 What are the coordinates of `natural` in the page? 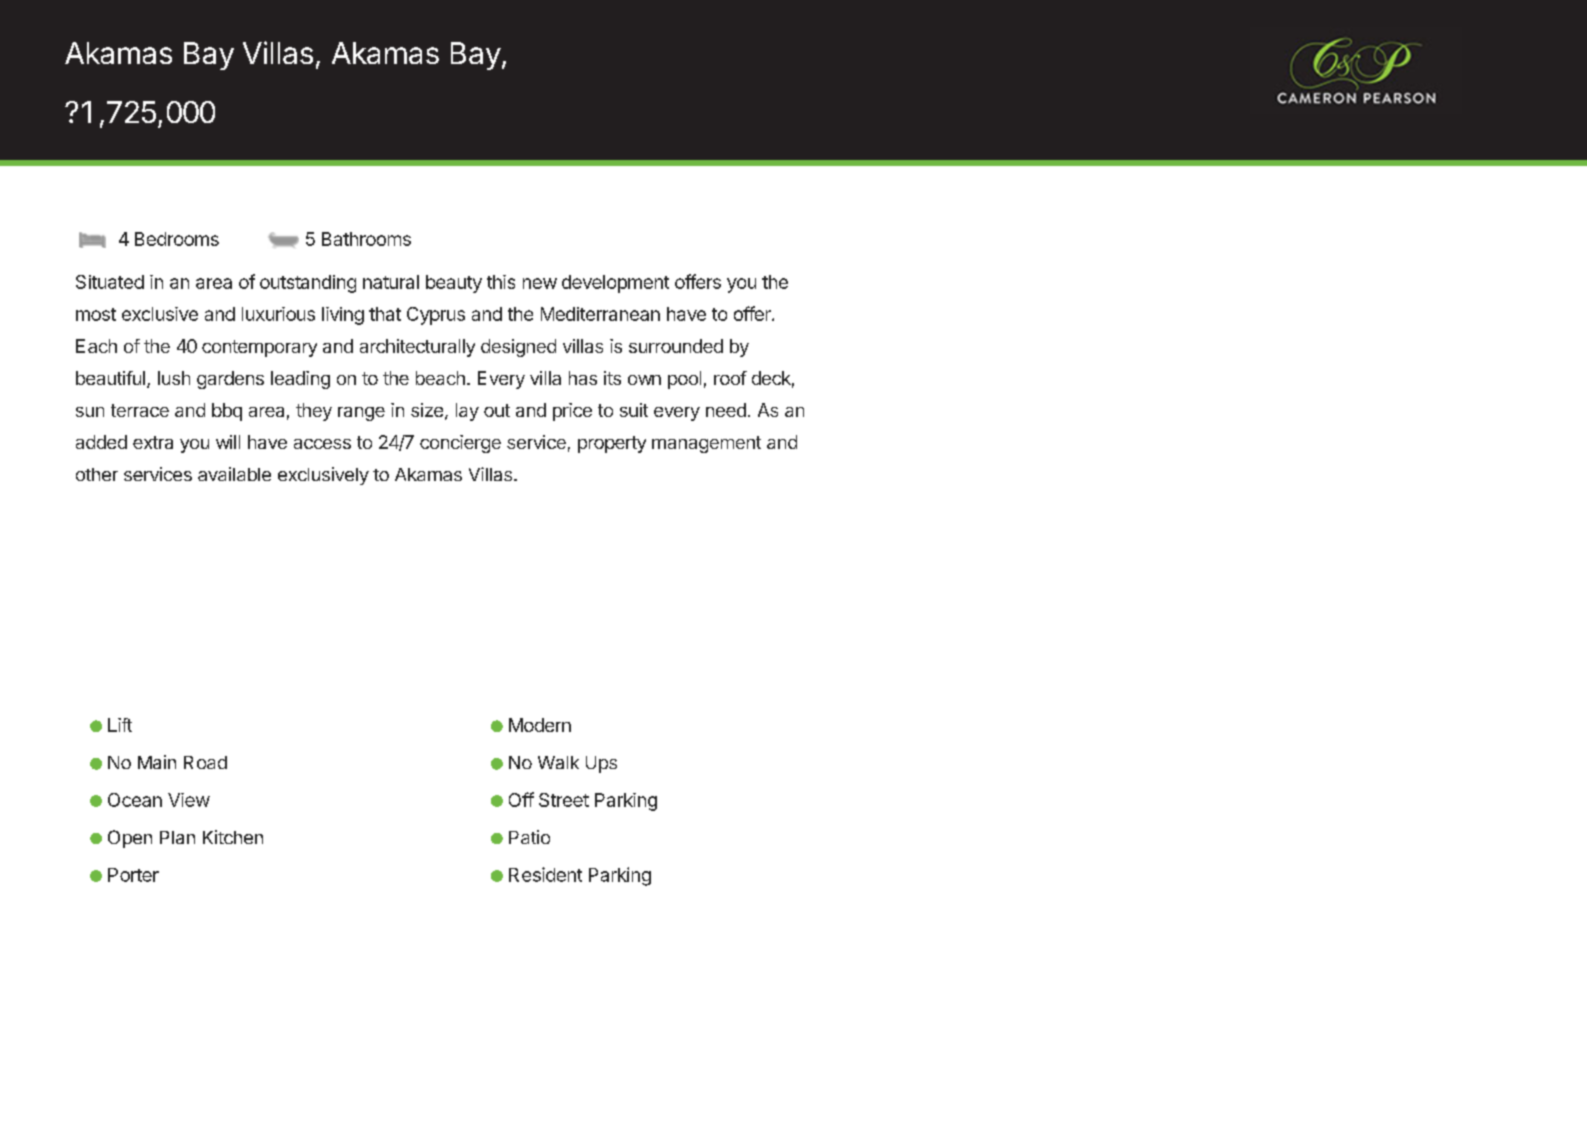 It's located at (391, 282).
